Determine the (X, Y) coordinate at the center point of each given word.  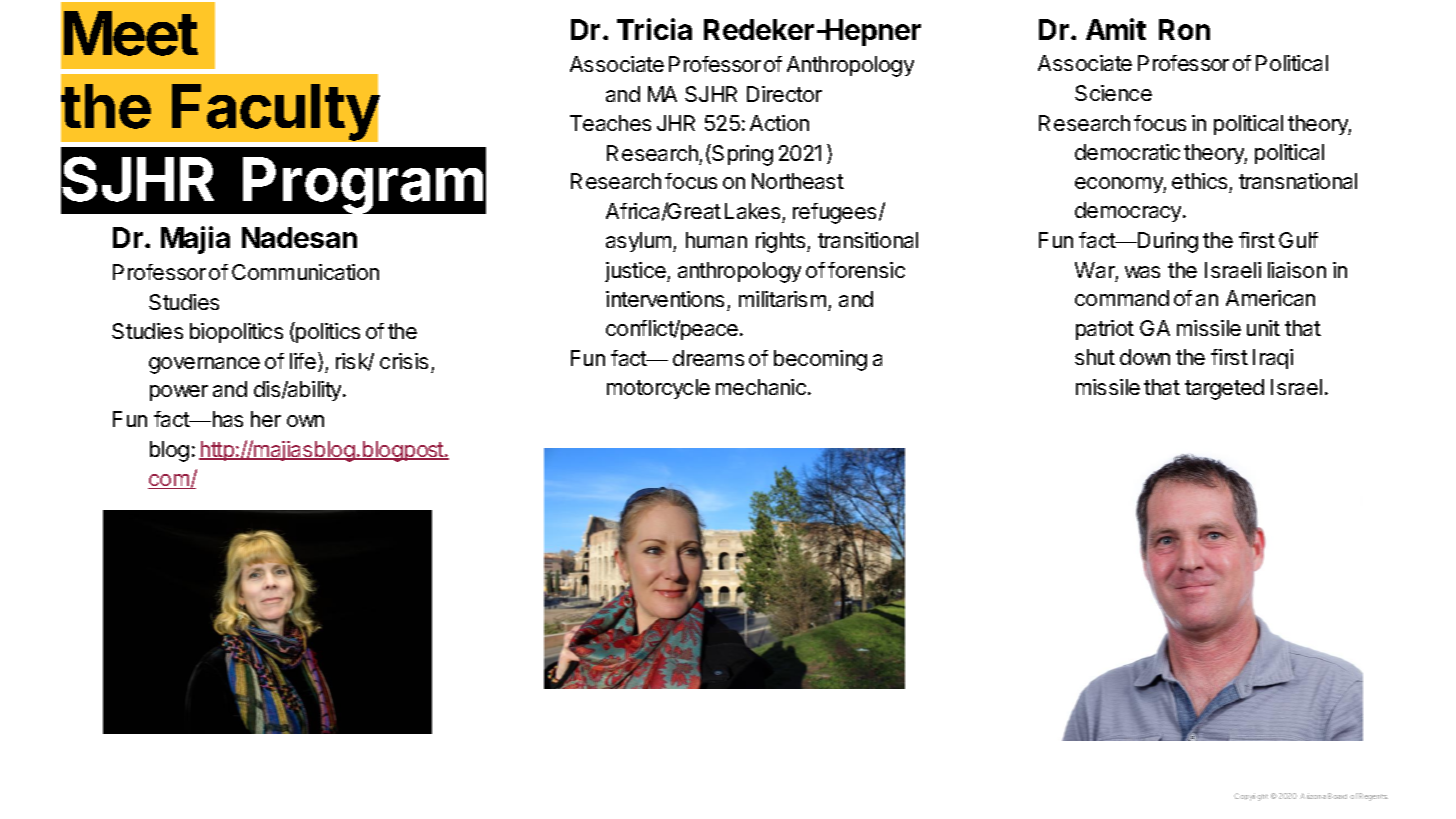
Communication (305, 272)
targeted (1224, 389)
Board (1337, 796)
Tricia (654, 29)
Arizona (1313, 796)
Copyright (1251, 797)
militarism (782, 299)
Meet (131, 33)
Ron (1184, 29)
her (266, 419)
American (1270, 298)
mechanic (761, 387)
